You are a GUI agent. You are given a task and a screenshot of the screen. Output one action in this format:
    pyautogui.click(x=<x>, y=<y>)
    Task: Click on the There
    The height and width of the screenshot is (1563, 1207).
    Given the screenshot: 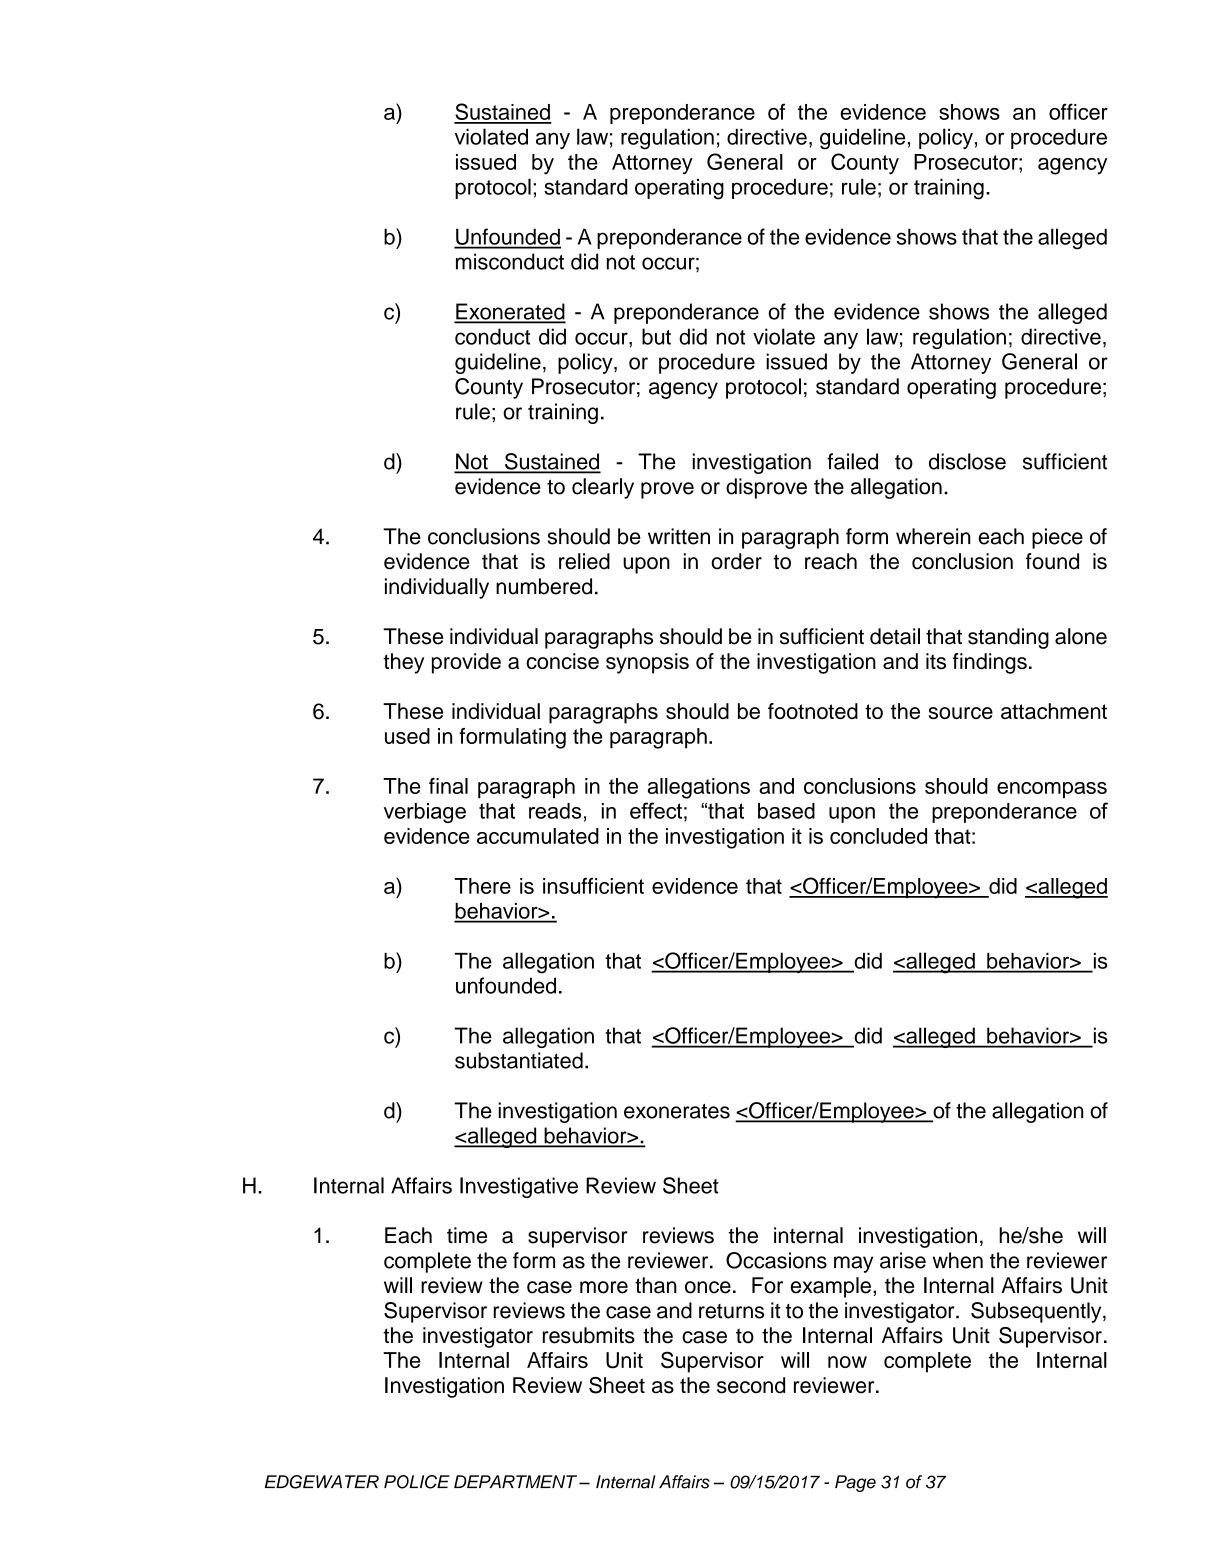 What is the action you would take?
    pyautogui.click(x=482, y=886)
